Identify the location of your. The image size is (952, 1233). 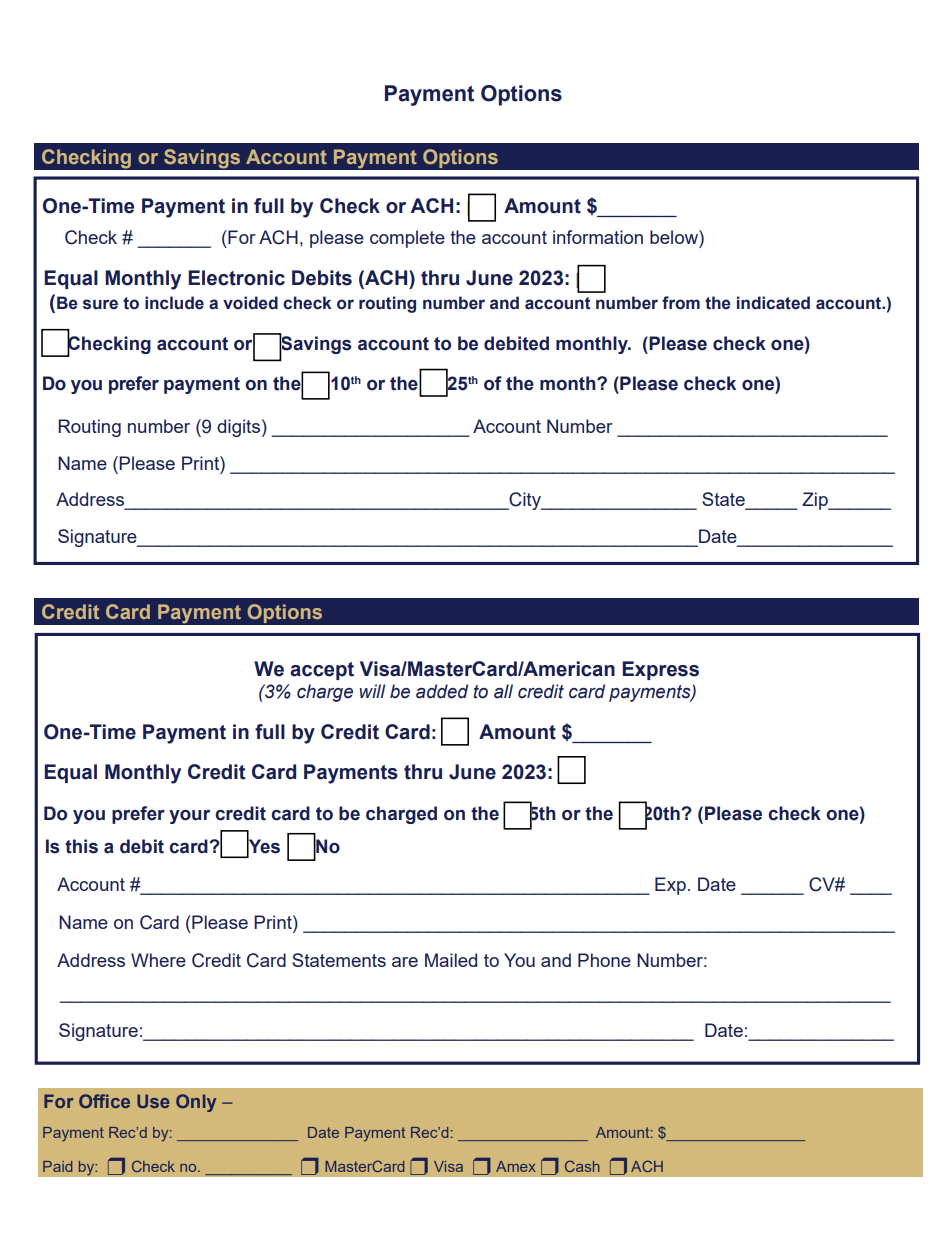
(189, 817).
